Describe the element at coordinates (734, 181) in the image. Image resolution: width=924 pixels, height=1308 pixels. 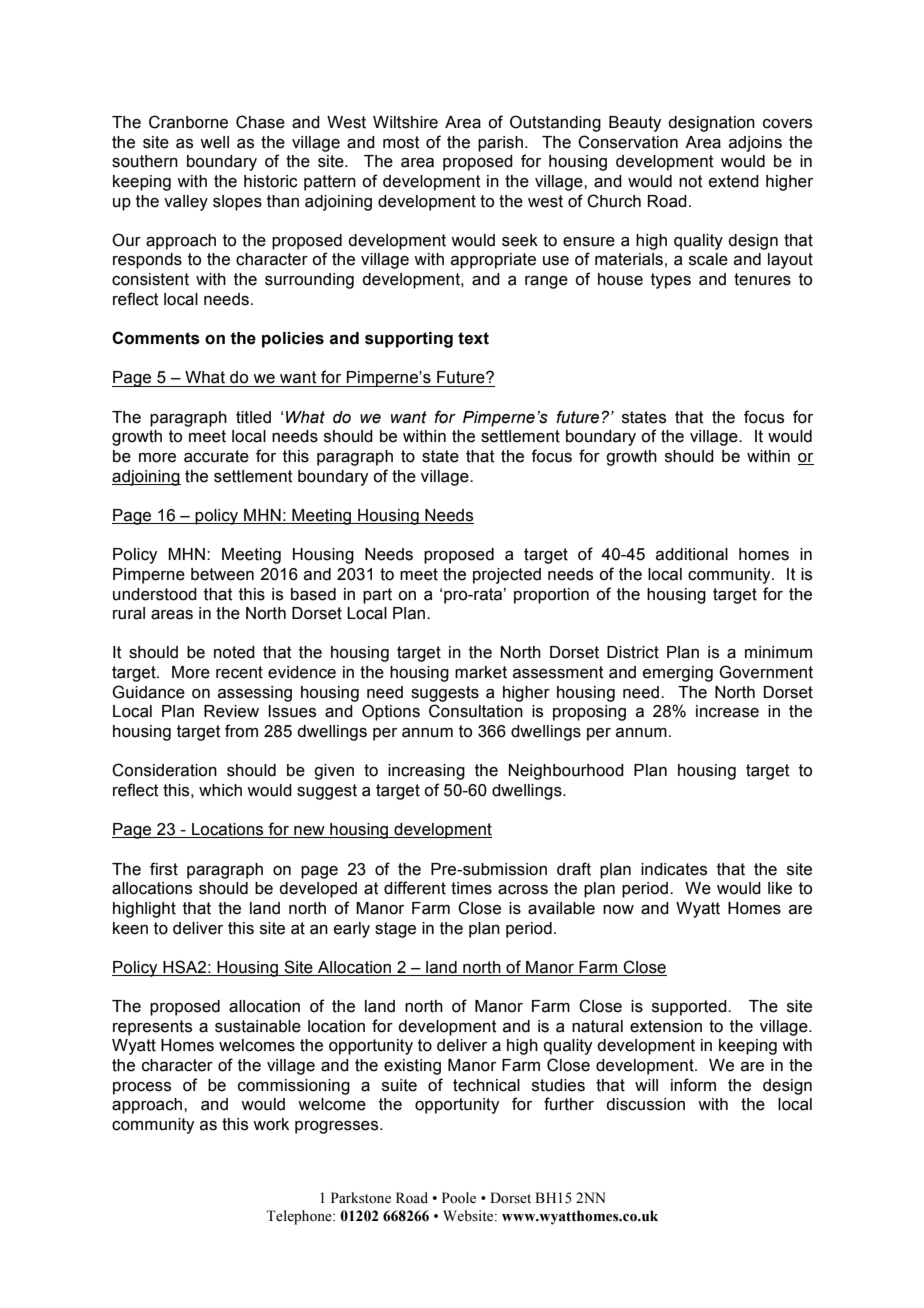
I see `extend` at that location.
